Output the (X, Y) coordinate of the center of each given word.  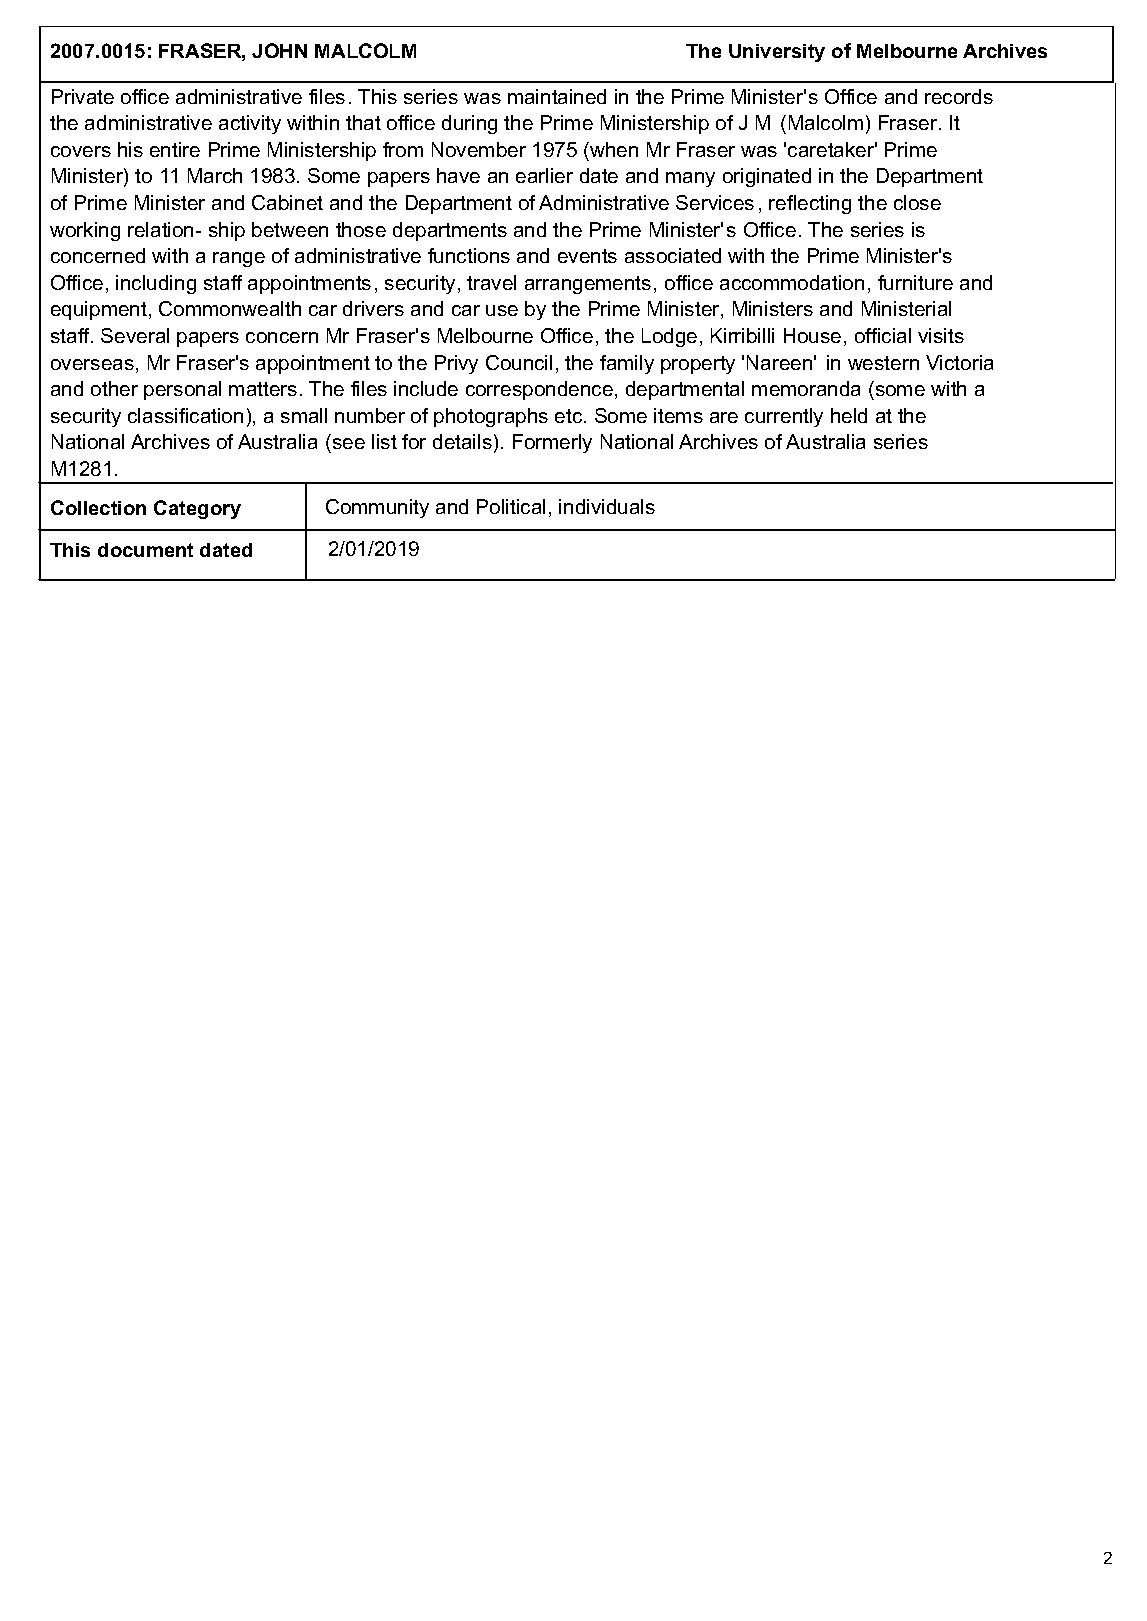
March (215, 175)
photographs (491, 417)
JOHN (279, 50)
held (849, 415)
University (777, 53)
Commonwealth (230, 308)
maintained (557, 96)
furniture (915, 282)
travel (491, 282)
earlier (544, 175)
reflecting (810, 204)
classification (185, 415)
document (145, 550)
